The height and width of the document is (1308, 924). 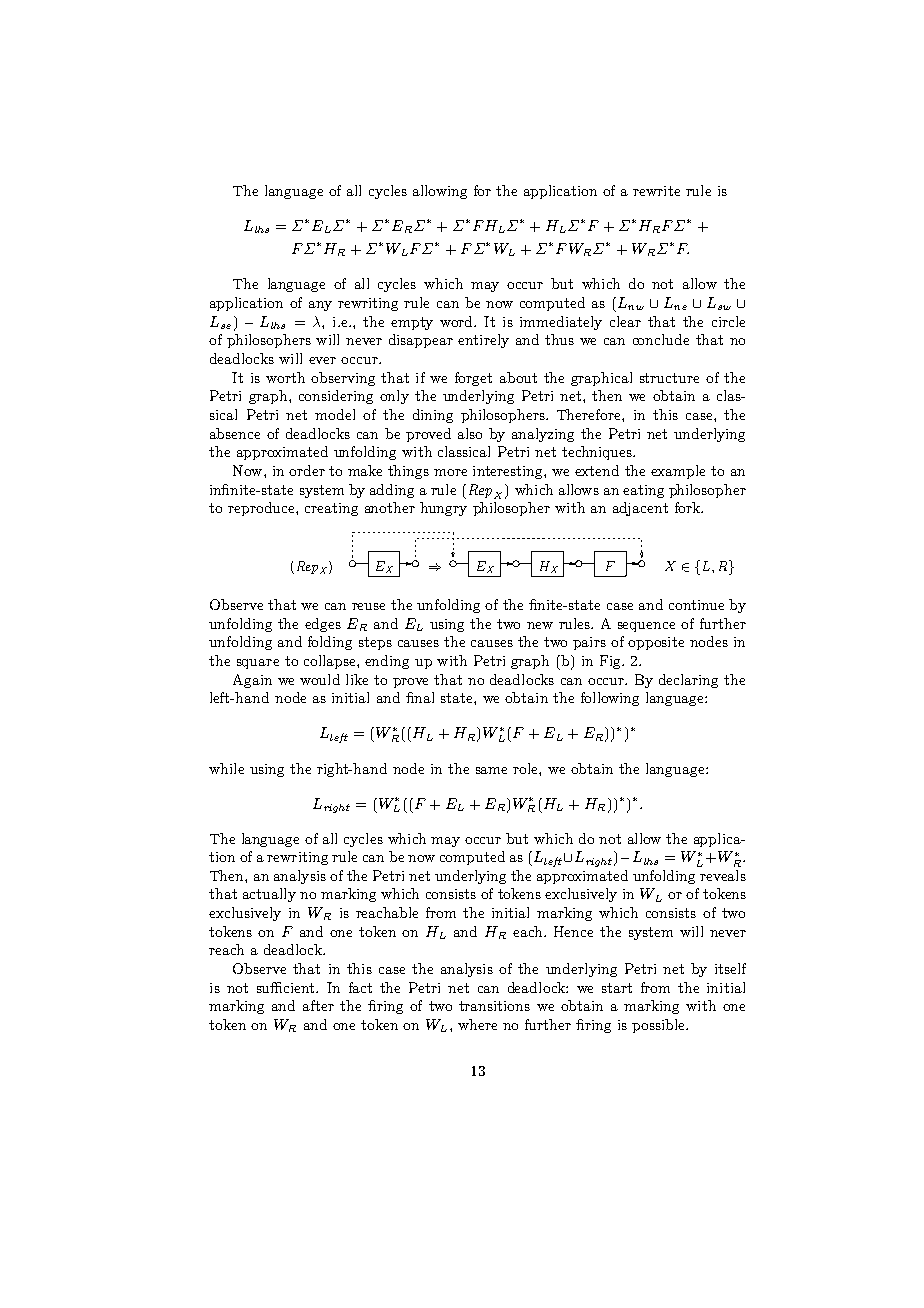 I want to click on same, so click(x=491, y=770).
